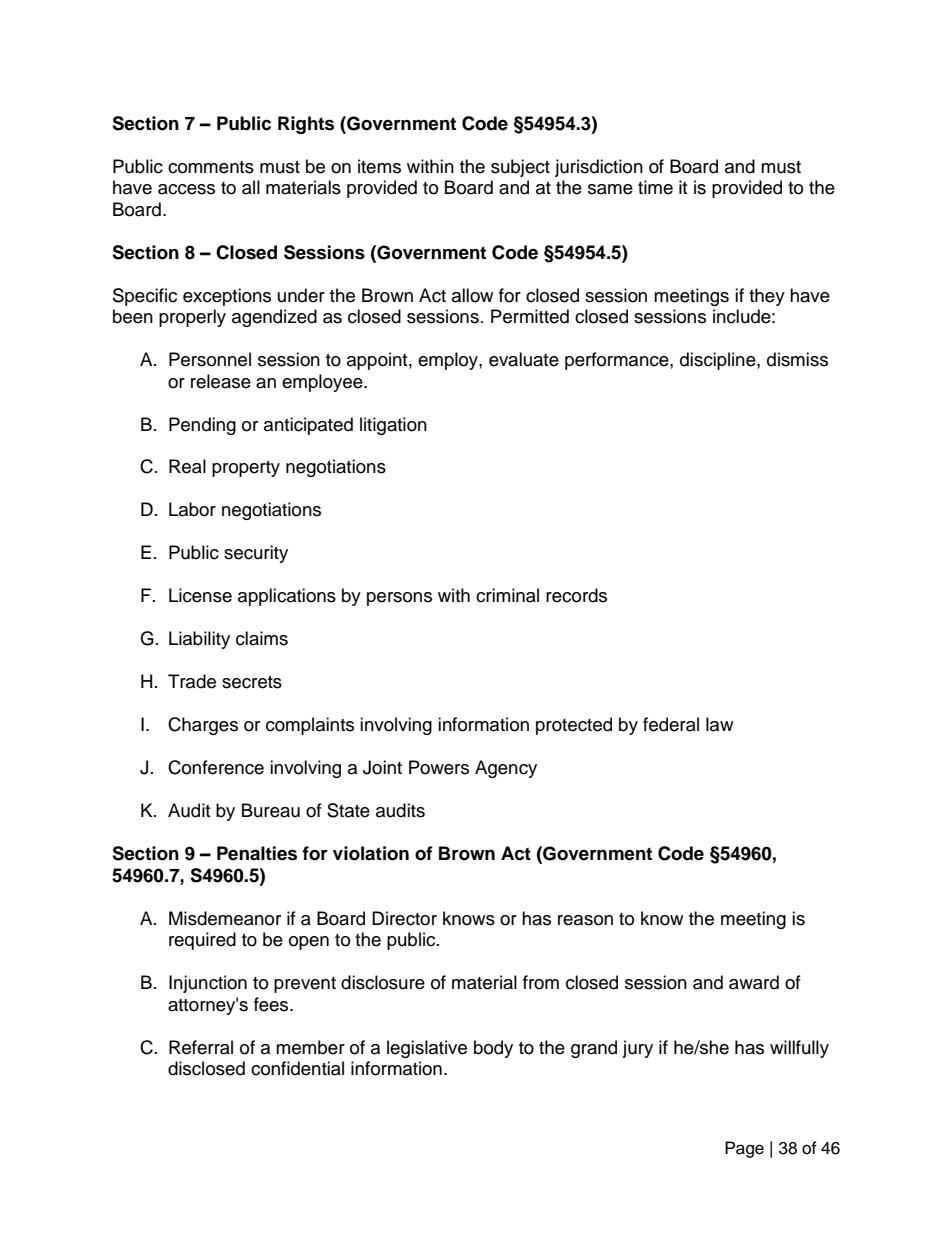  What do you see at coordinates (199, 640) in the screenshot?
I see `Liability` at bounding box center [199, 640].
